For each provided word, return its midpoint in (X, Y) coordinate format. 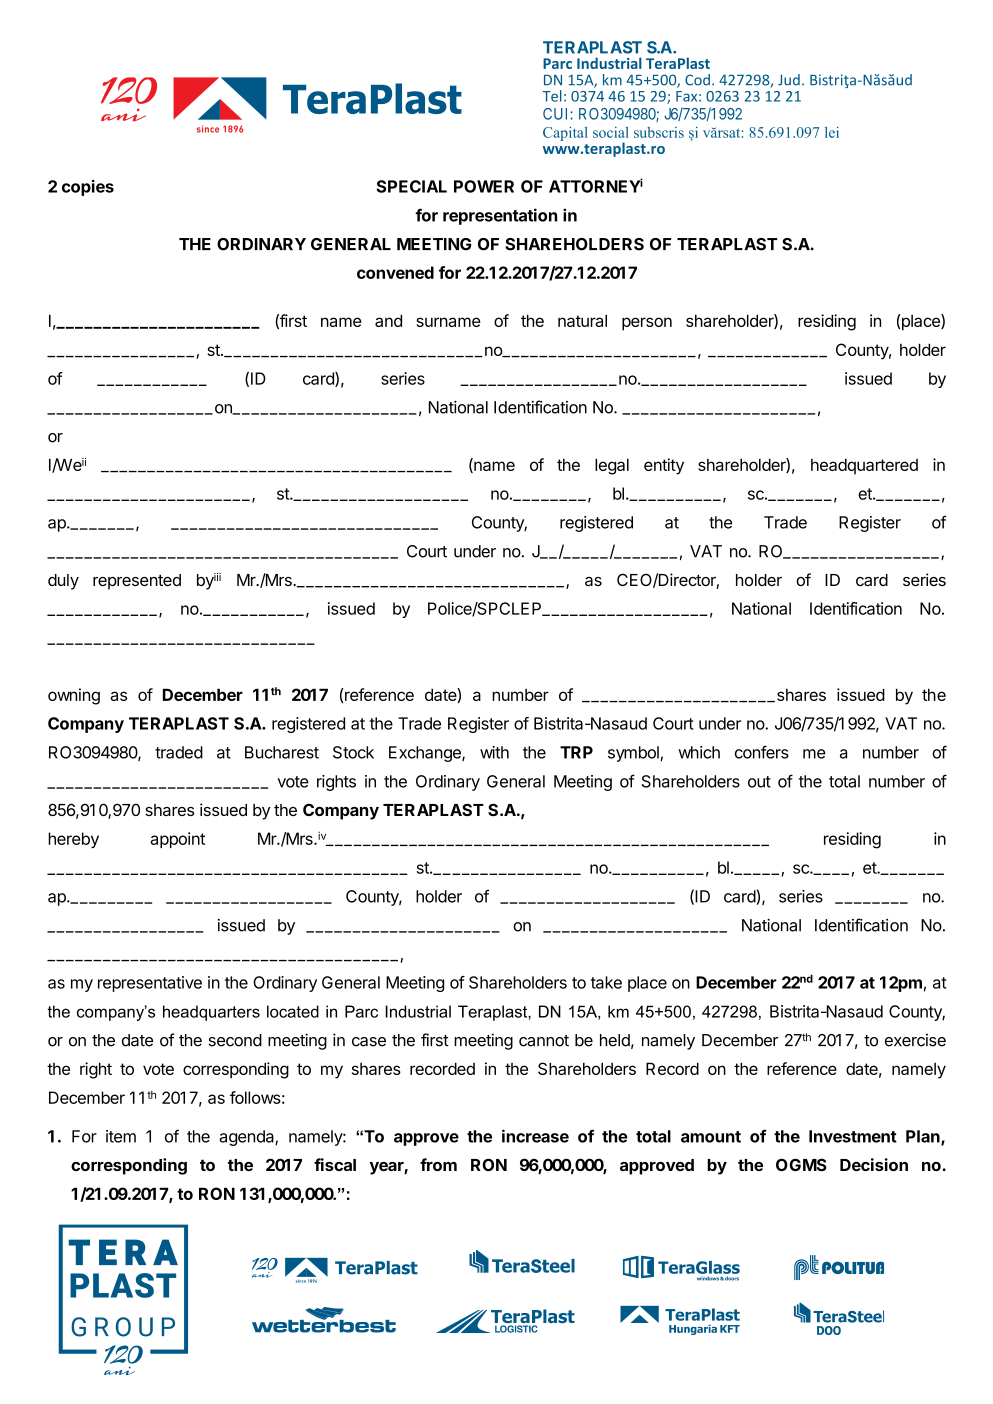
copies (88, 188)
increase (535, 1136)
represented (137, 582)
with (494, 752)
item (121, 1136)
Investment (853, 1136)
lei (832, 132)
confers (762, 752)
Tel (552, 96)
